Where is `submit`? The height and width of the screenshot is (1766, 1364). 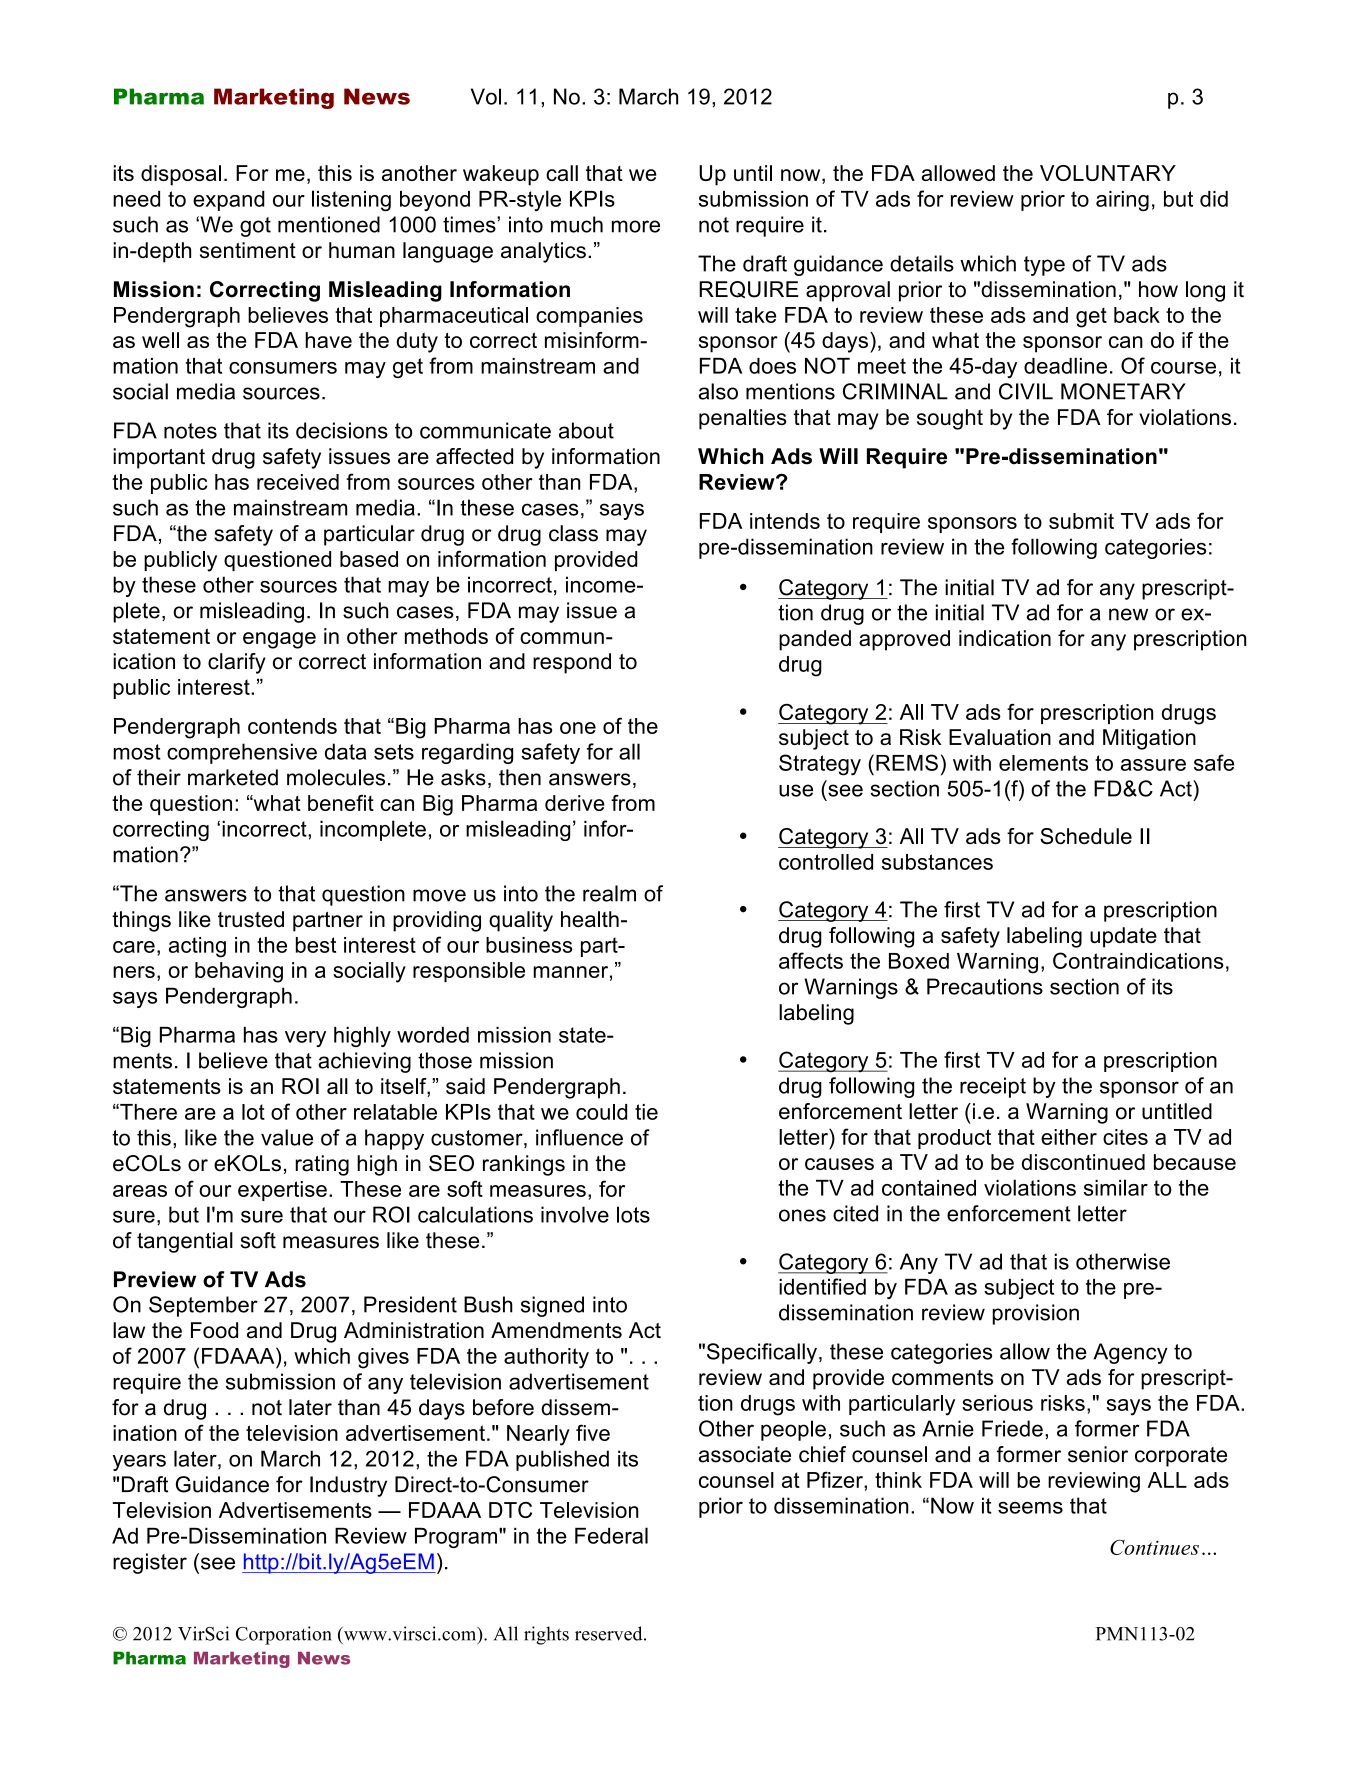
submit is located at coordinates (1081, 521).
